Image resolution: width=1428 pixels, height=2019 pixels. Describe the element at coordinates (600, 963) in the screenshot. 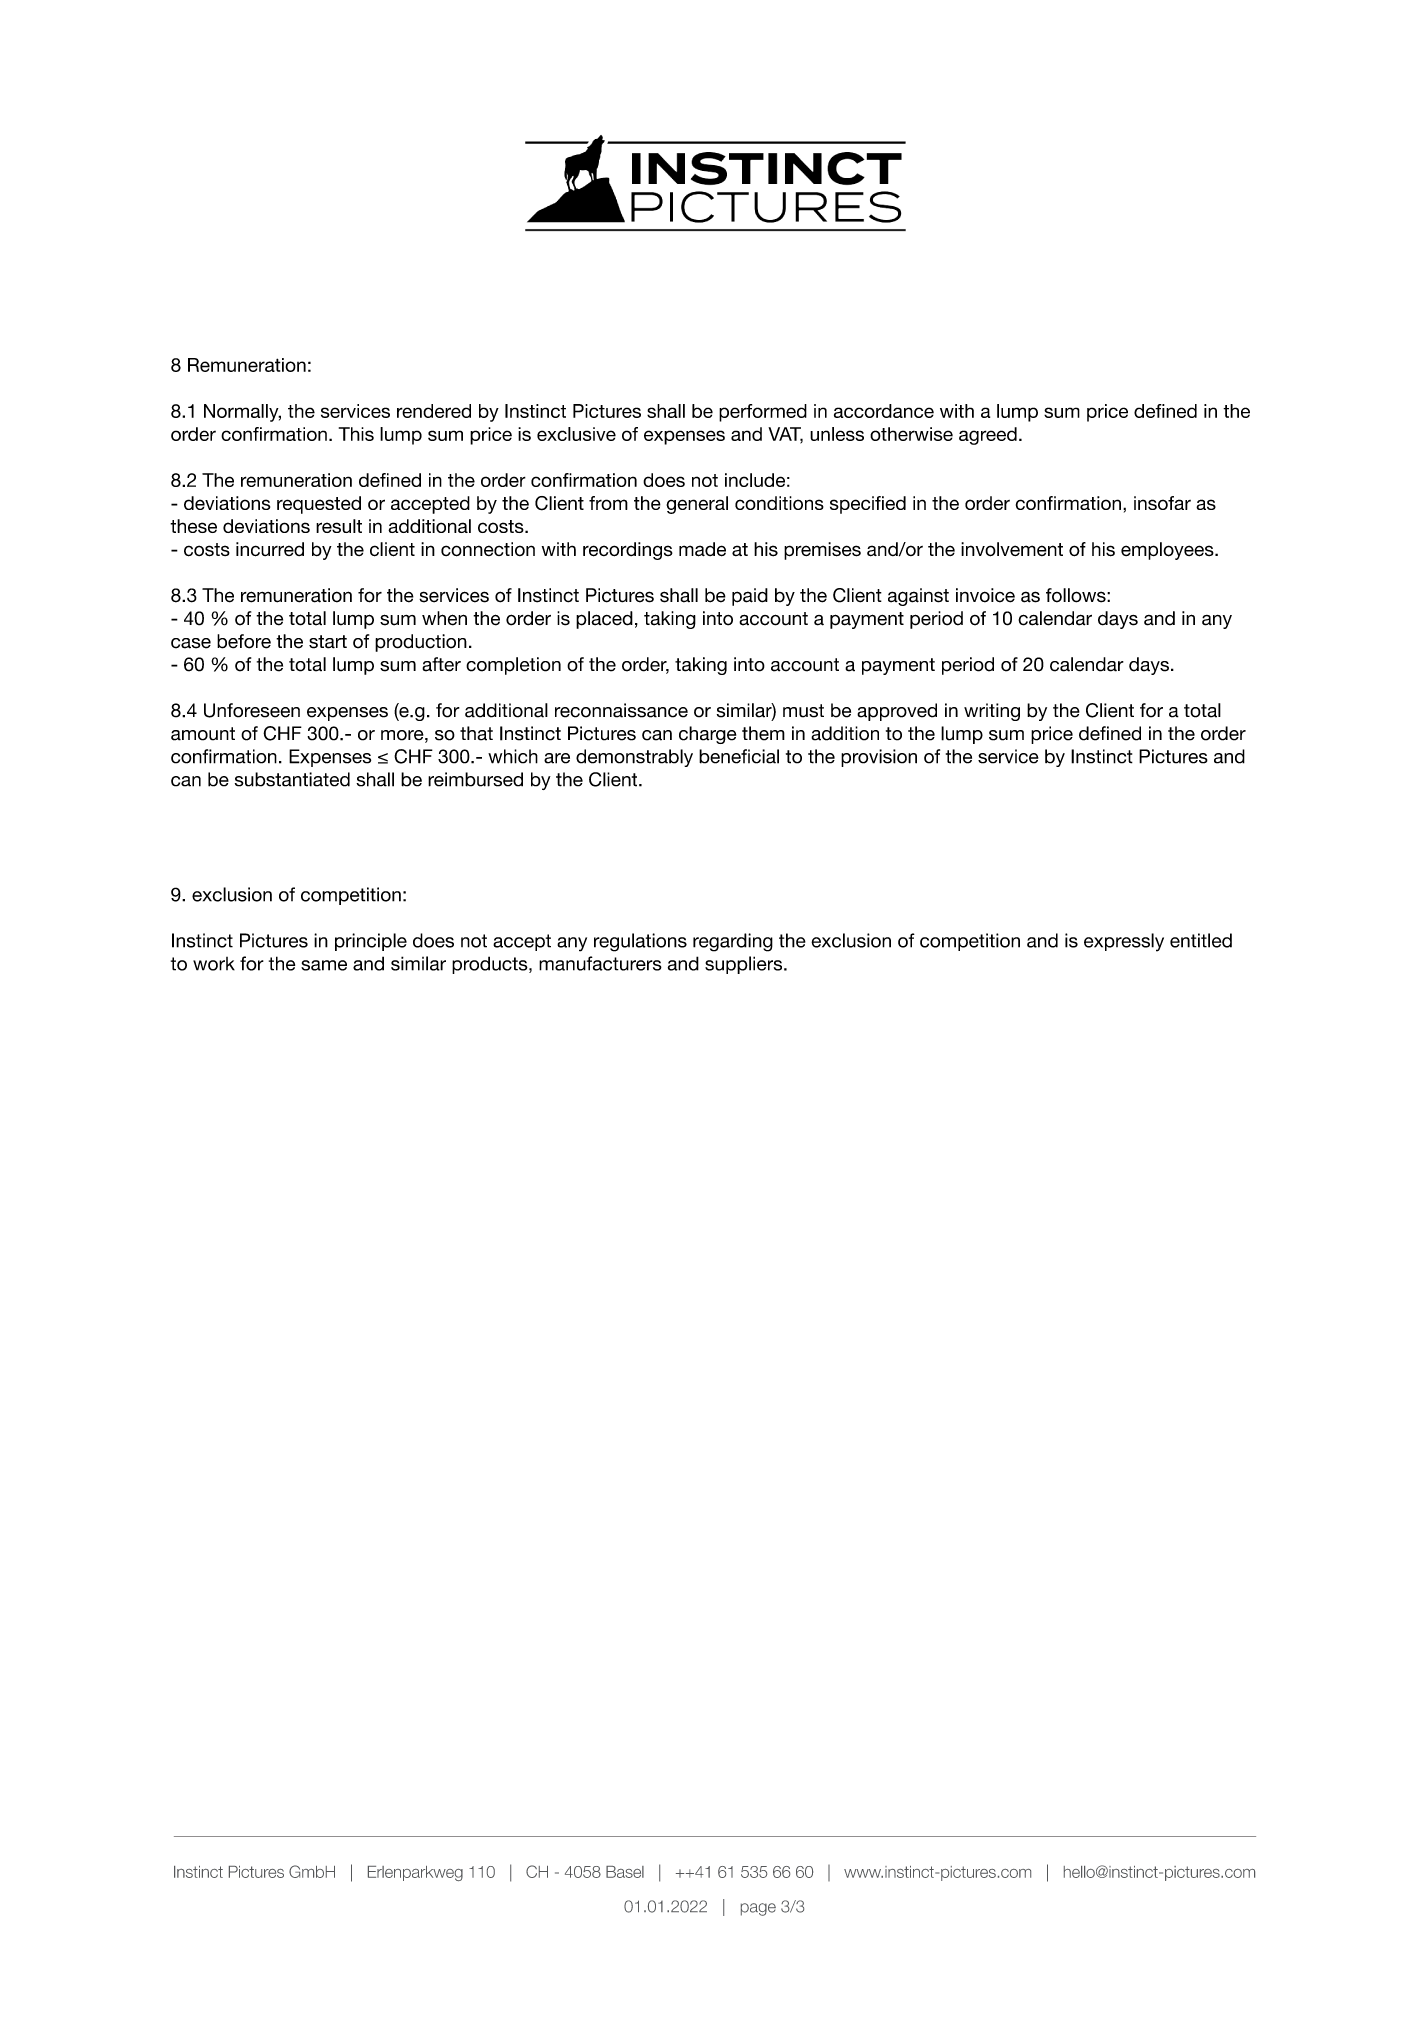

I see `manufacturers` at that location.
